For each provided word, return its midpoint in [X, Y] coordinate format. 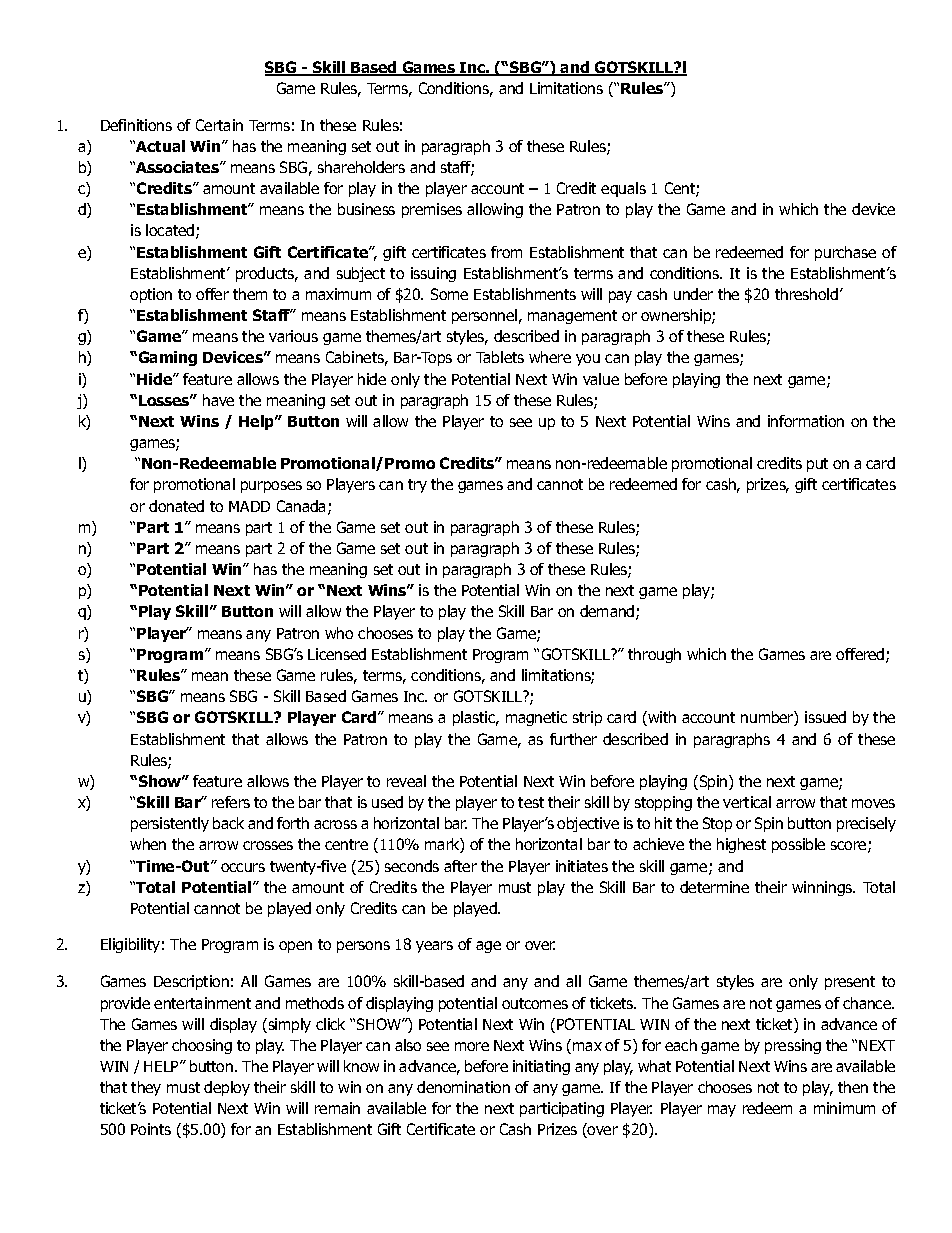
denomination [463, 1087]
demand [608, 612]
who [339, 633]
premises [432, 210]
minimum [844, 1108]
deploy [227, 1088]
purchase [845, 253]
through [654, 655]
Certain [219, 125]
